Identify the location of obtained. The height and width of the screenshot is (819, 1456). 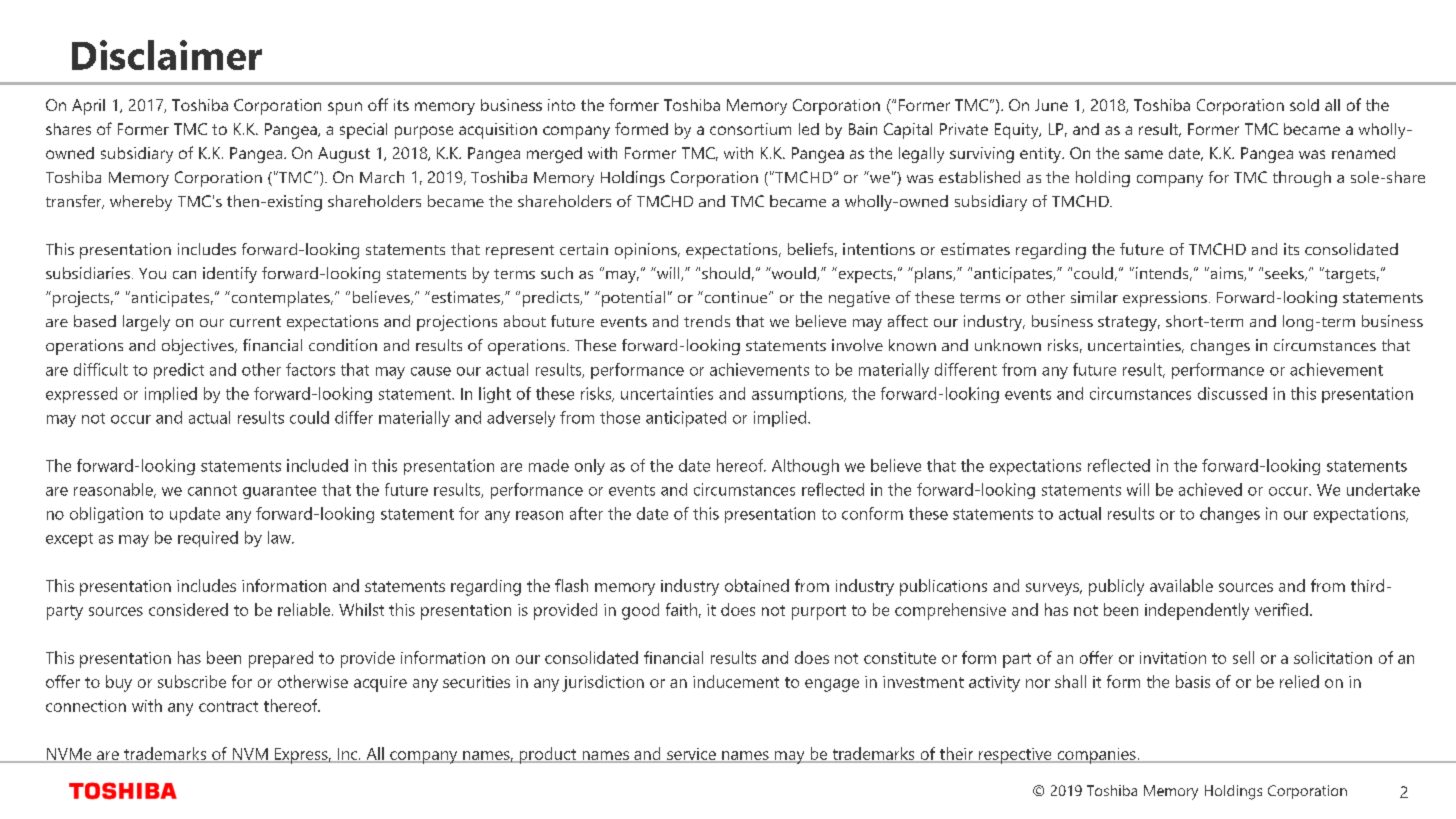
(757, 585).
